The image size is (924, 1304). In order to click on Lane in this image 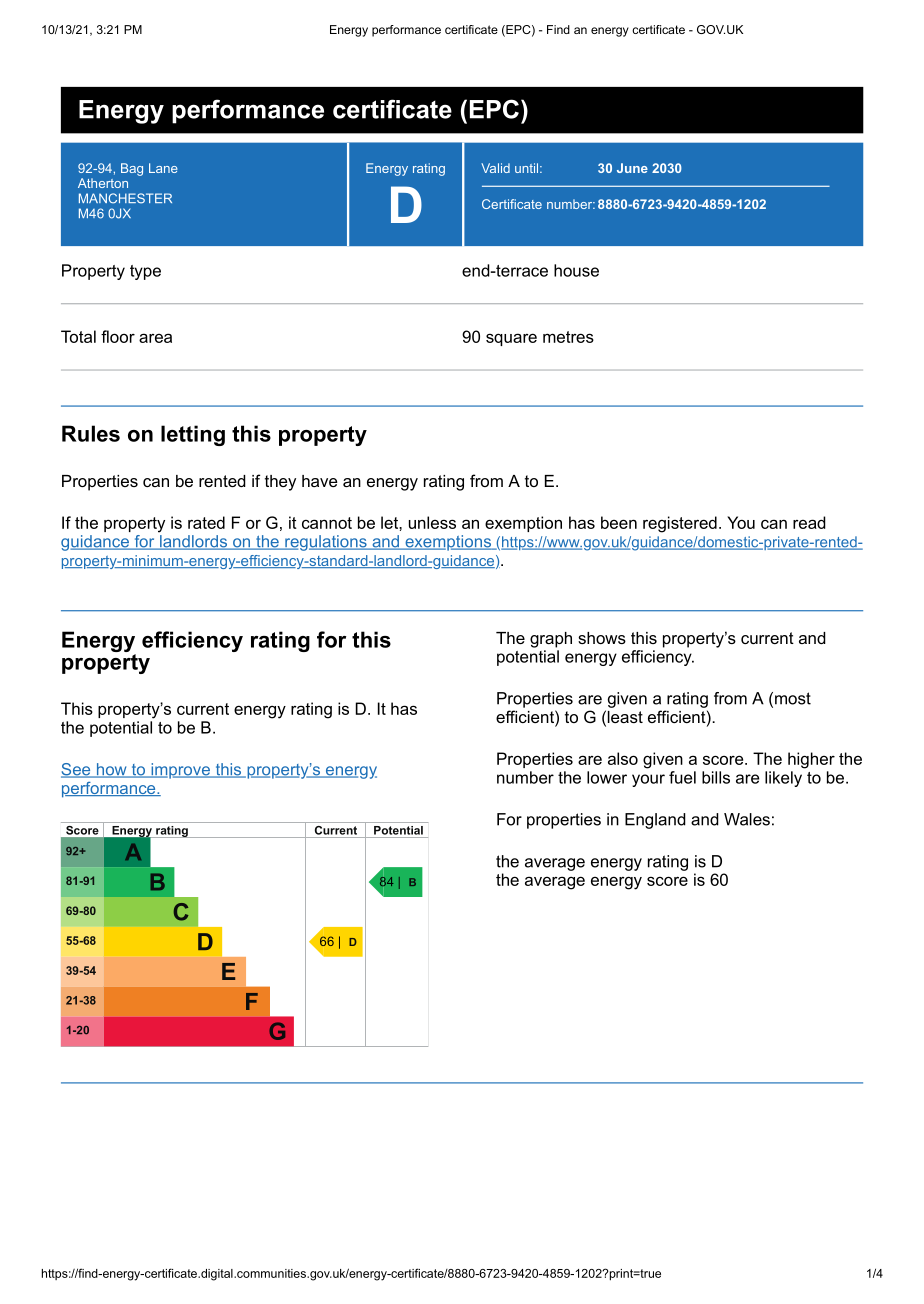, I will do `click(163, 168)`.
